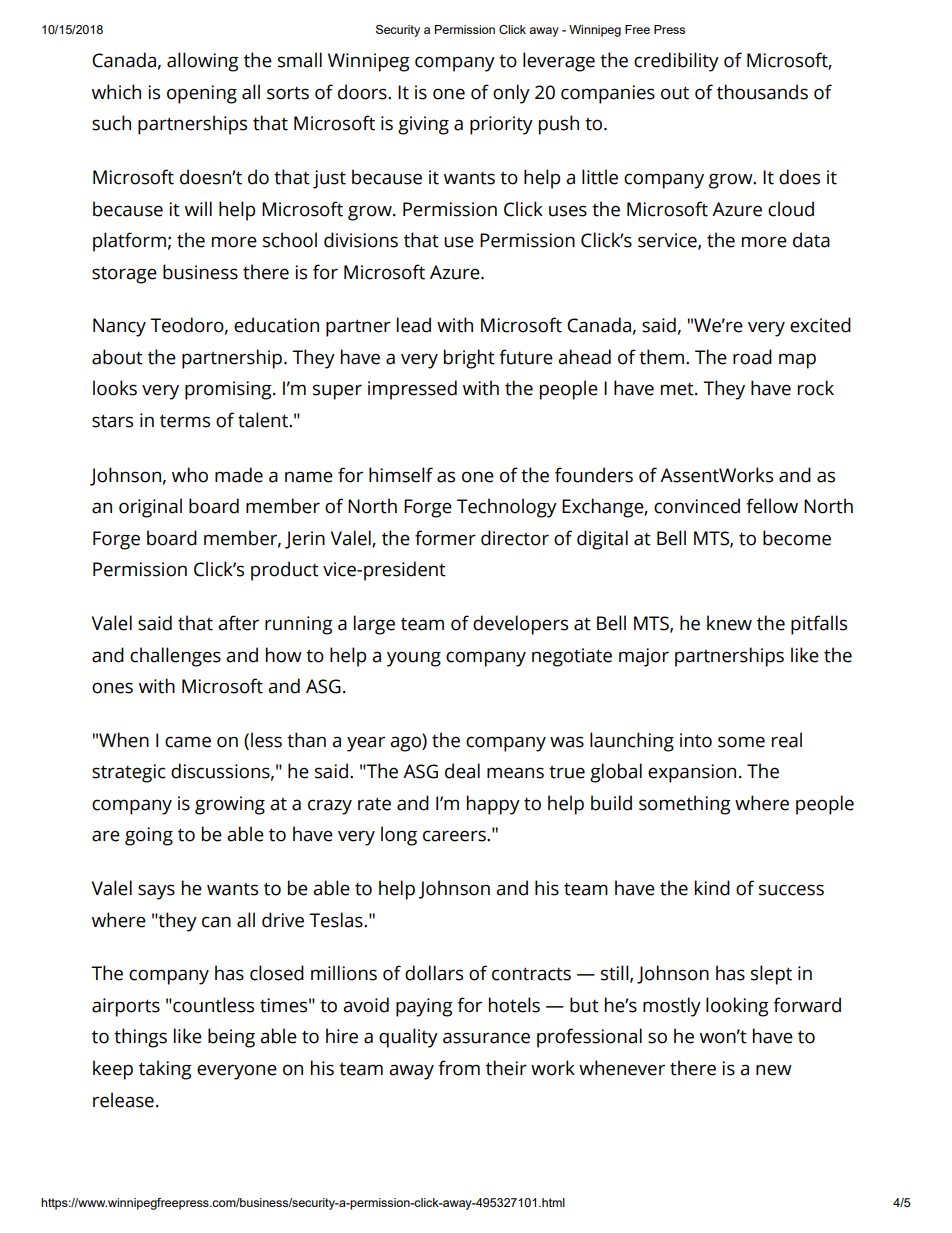 The image size is (952, 1233). Describe the element at coordinates (188, 742) in the screenshot. I see `came` at that location.
